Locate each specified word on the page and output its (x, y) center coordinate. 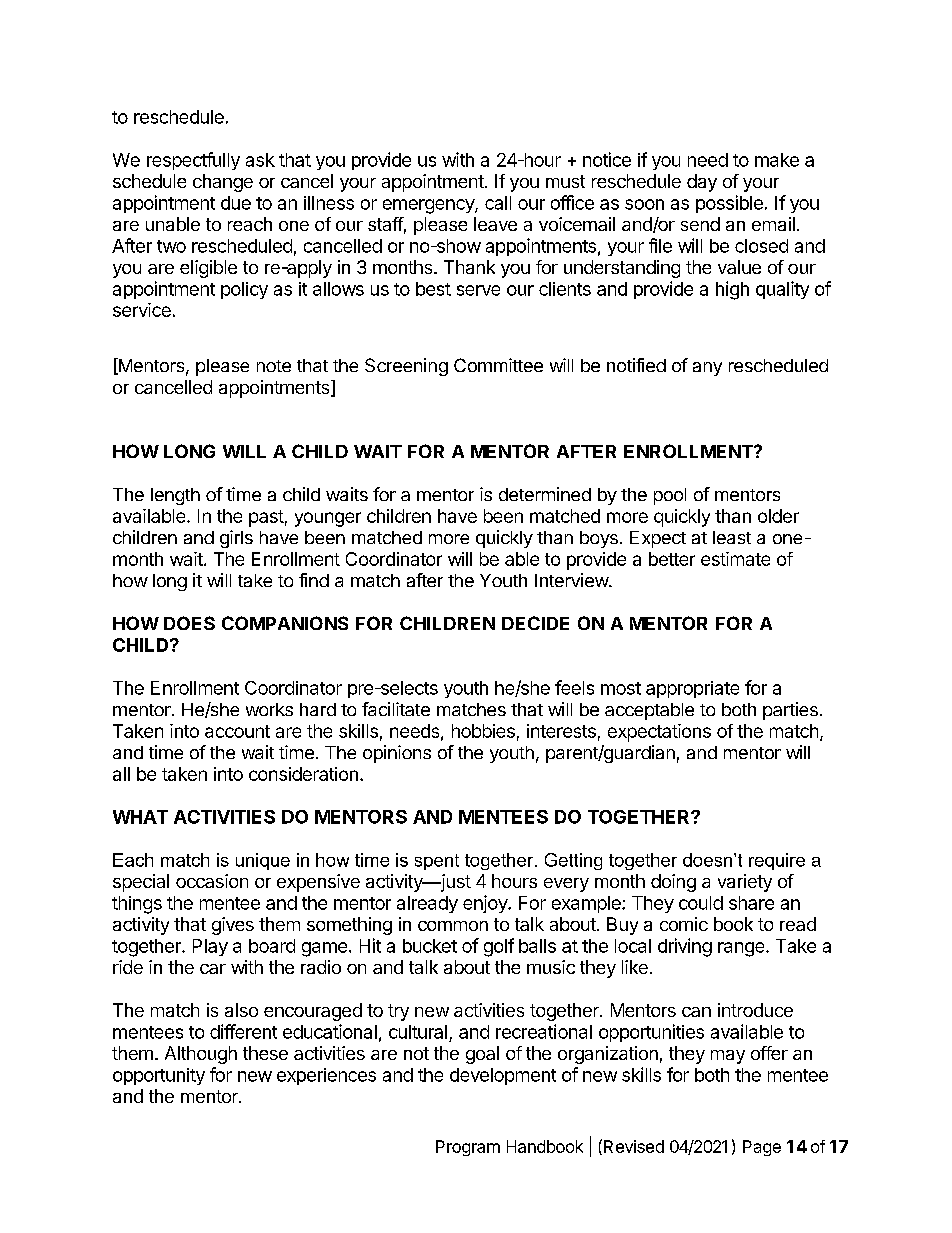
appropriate (692, 689)
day (702, 183)
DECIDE (535, 623)
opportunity (159, 1076)
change (223, 183)
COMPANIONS (285, 623)
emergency (429, 206)
